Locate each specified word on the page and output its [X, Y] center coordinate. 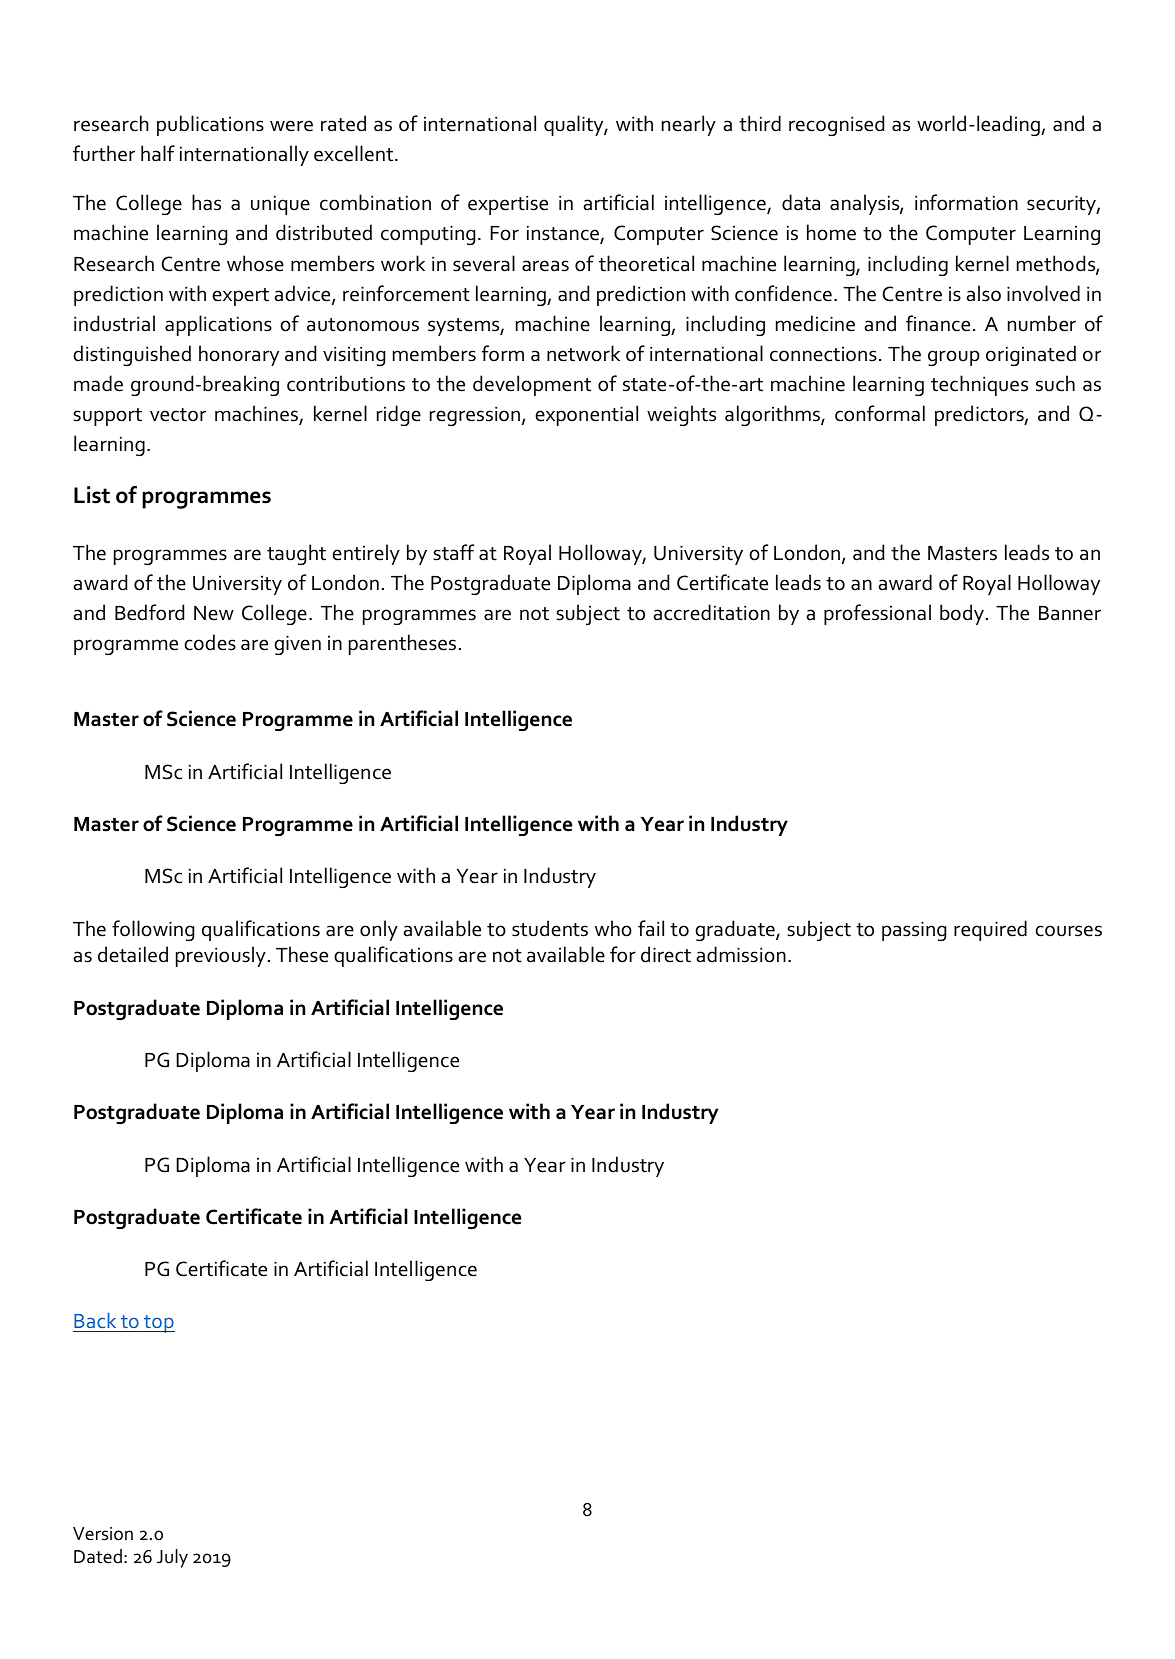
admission [741, 954]
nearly [689, 125]
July [172, 1558]
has [206, 202]
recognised [836, 125]
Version [103, 1534]
